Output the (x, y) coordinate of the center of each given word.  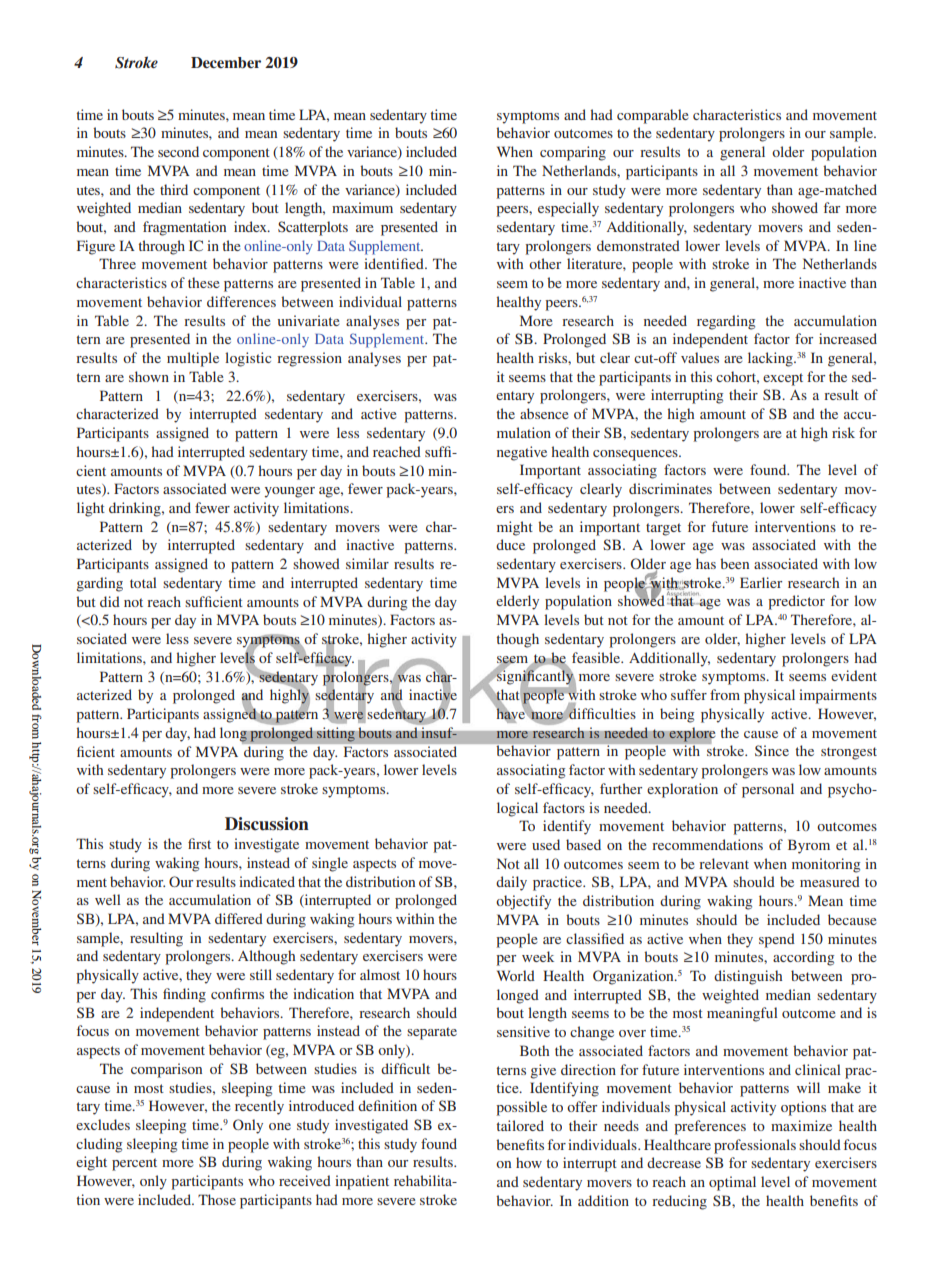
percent (134, 1164)
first (199, 843)
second (178, 151)
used (546, 844)
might (515, 528)
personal (768, 790)
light (91, 509)
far (832, 207)
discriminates (670, 488)
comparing (573, 153)
